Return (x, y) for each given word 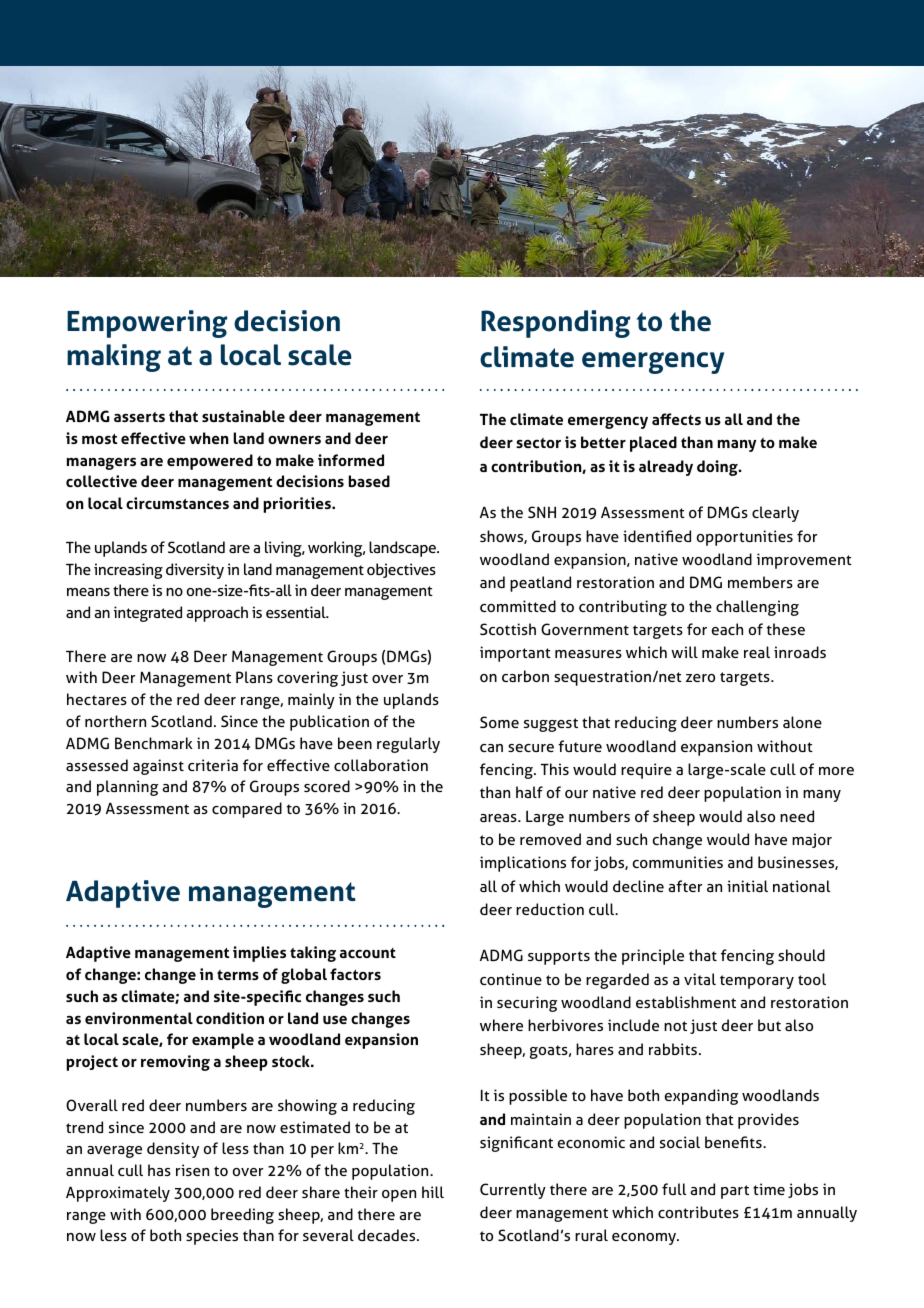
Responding (555, 324)
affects (676, 419)
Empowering (147, 324)
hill (433, 1192)
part (735, 1192)
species (212, 1237)
